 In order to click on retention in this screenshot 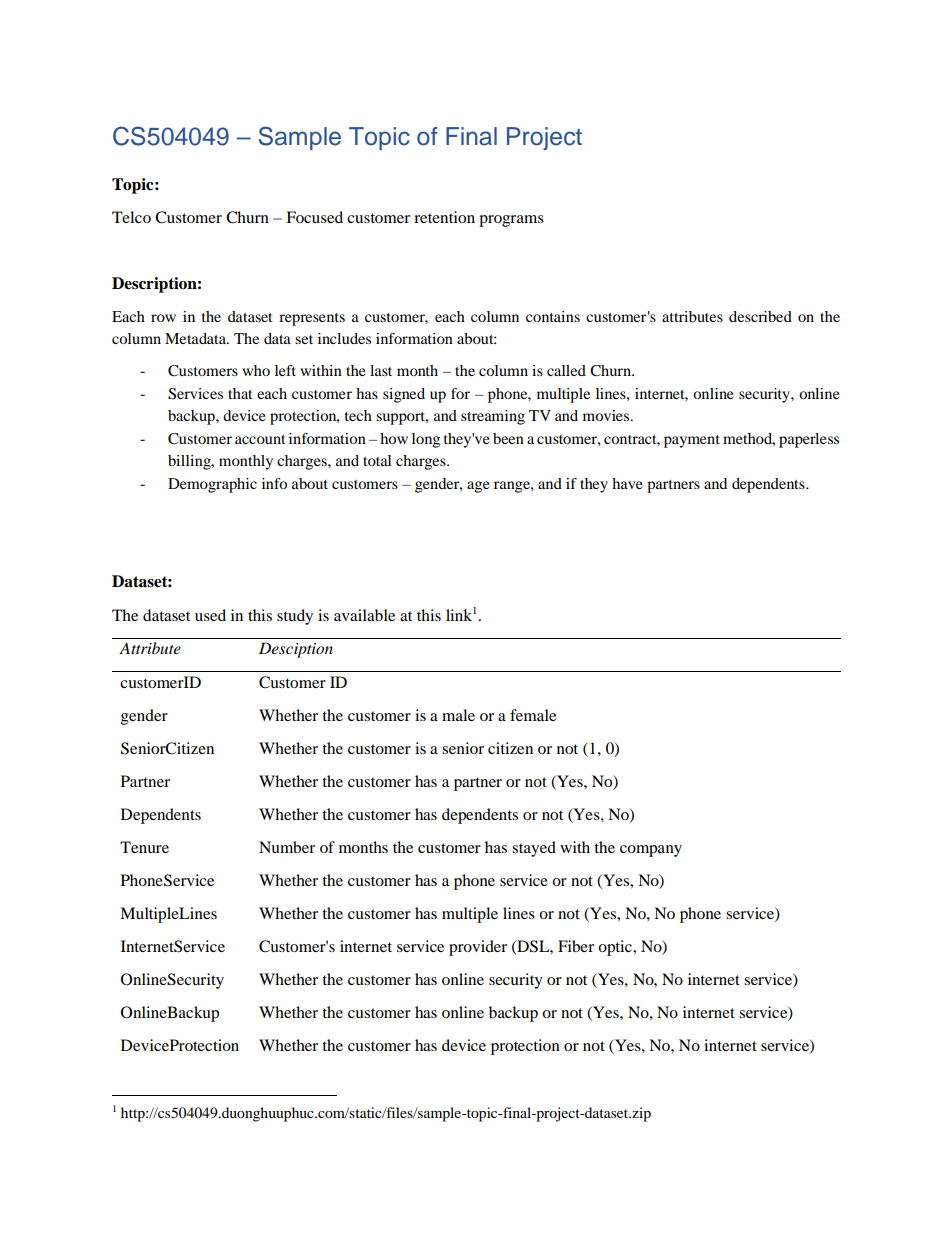, I will do `click(444, 217)`.
